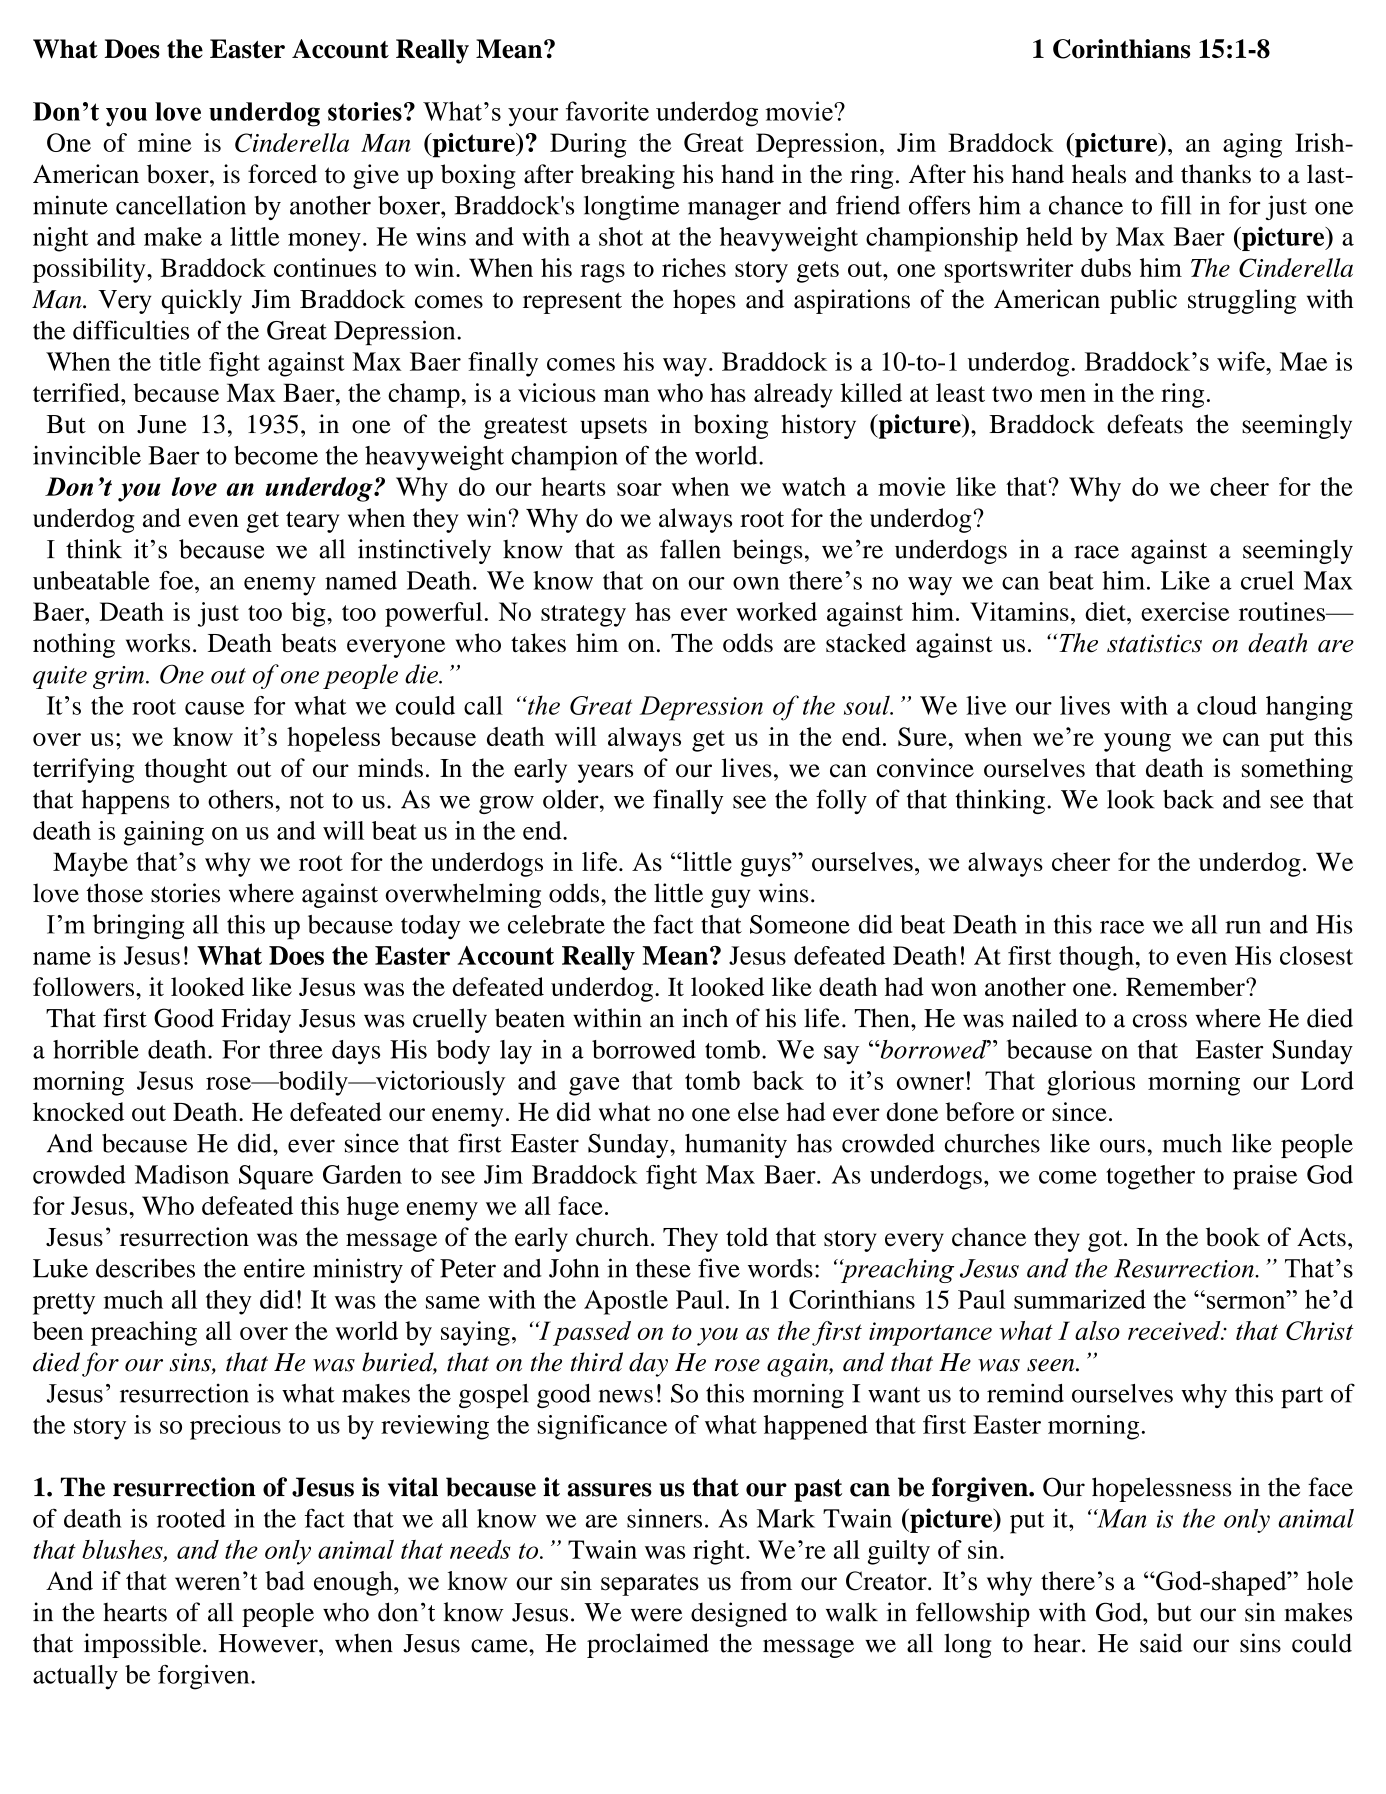 Image resolution: width=1386 pixels, height=1794 pixels. What do you see at coordinates (165, 142) in the screenshot?
I see `mine` at bounding box center [165, 142].
